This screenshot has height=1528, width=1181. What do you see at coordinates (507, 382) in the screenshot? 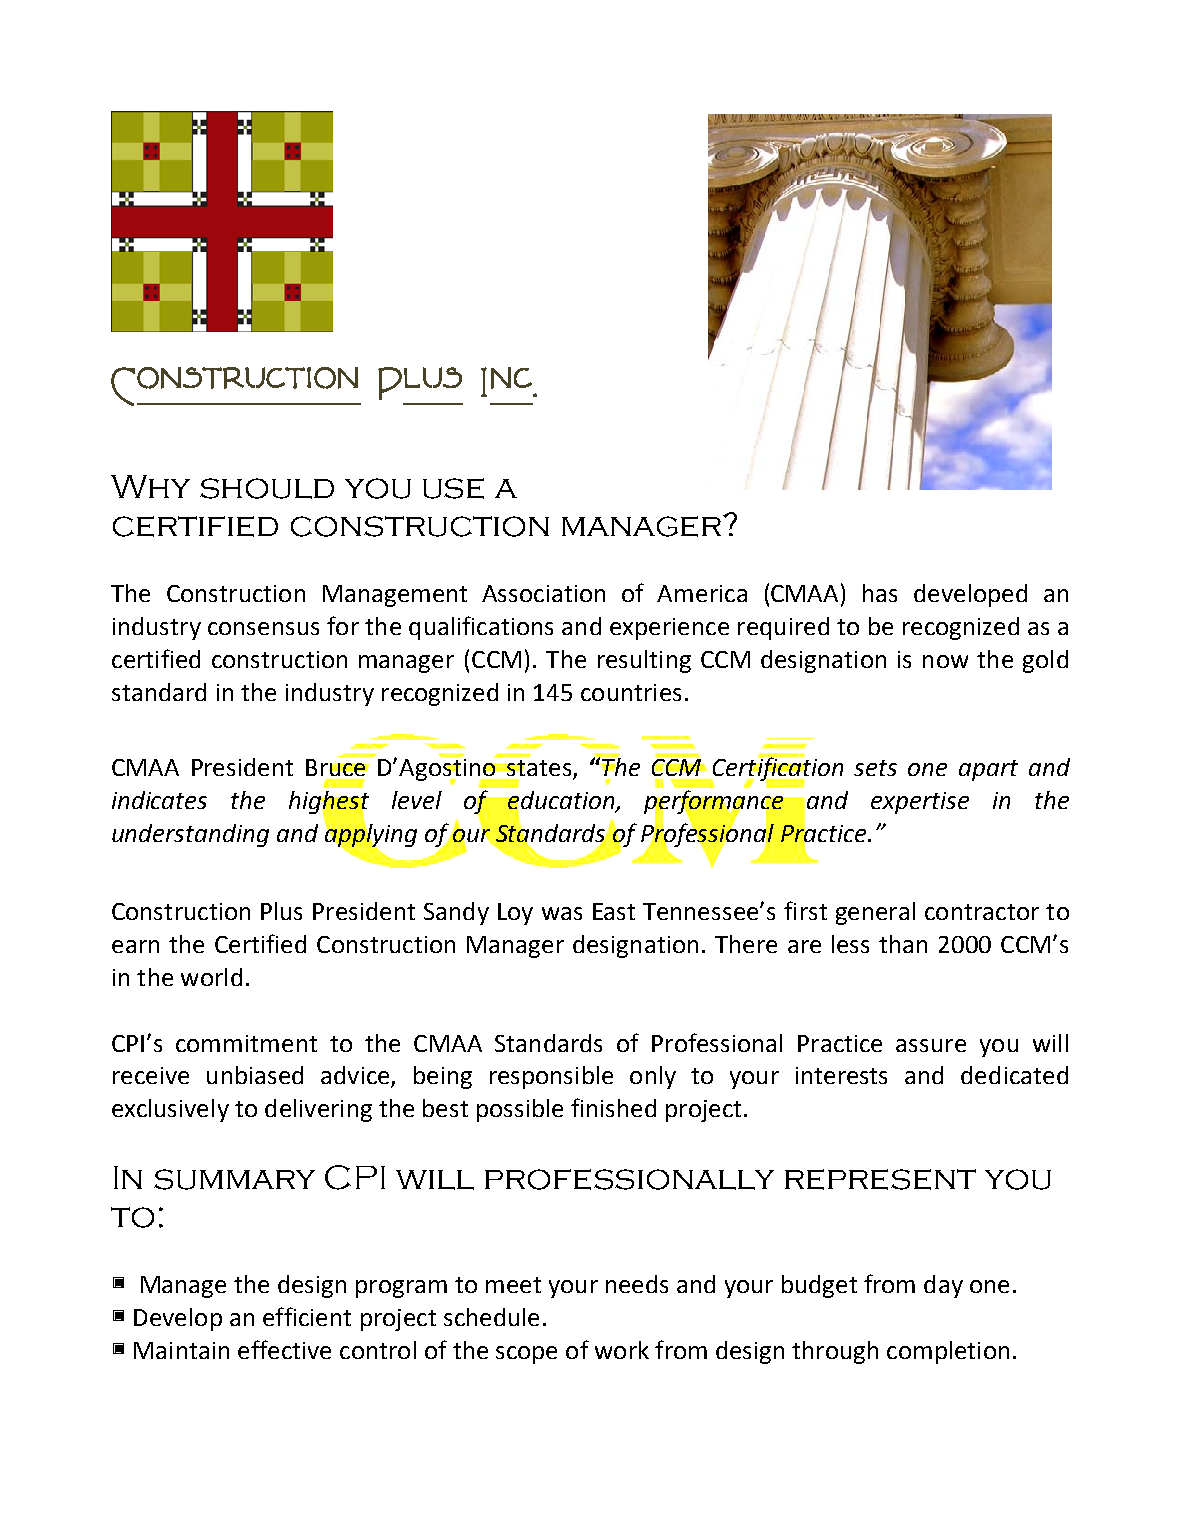
I see `Inc` at bounding box center [507, 382].
